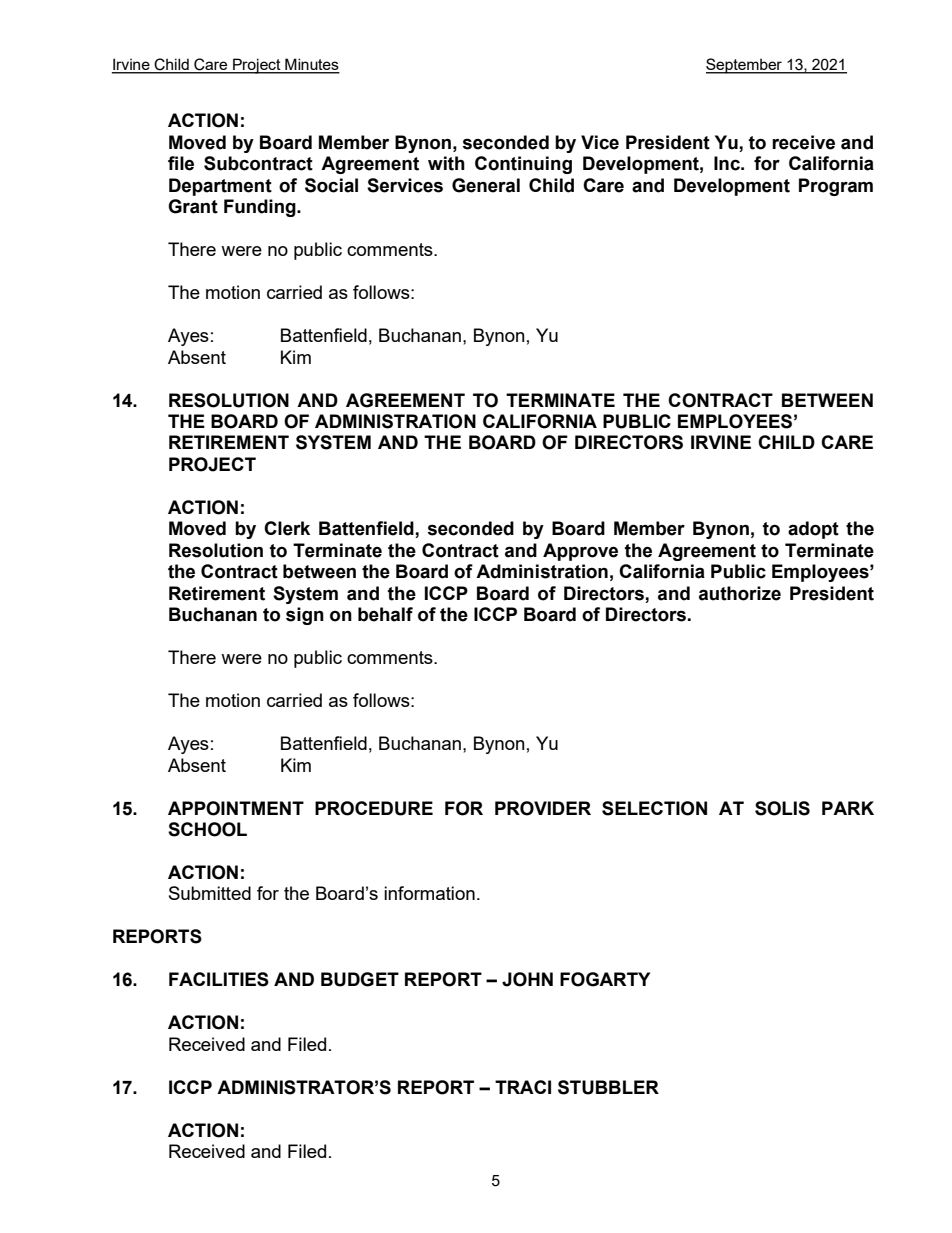  What do you see at coordinates (745, 66) in the screenshot?
I see `September` at bounding box center [745, 66].
